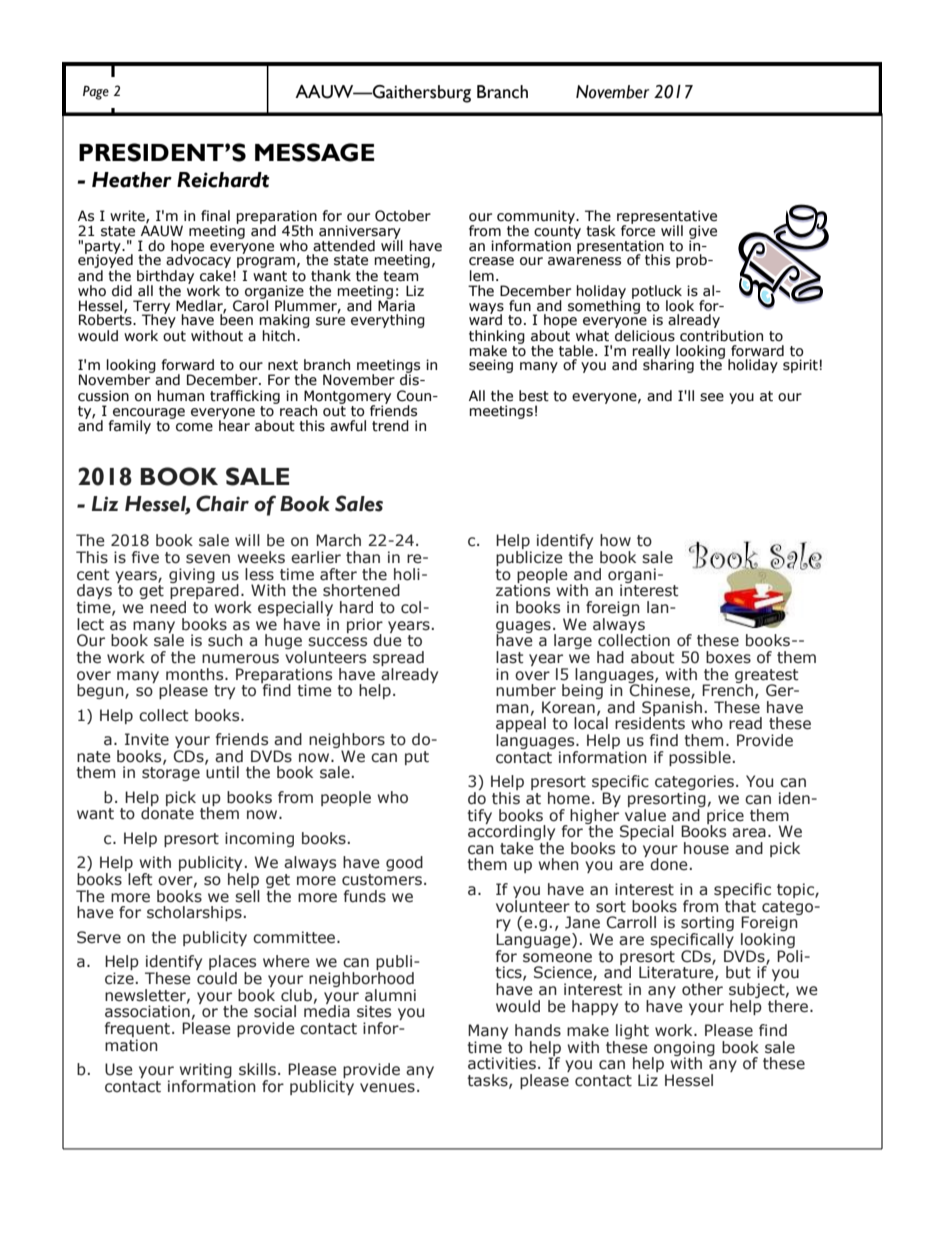 The image size is (952, 1233). Describe the element at coordinates (206, 1072) in the page. I see `writing` at that location.
